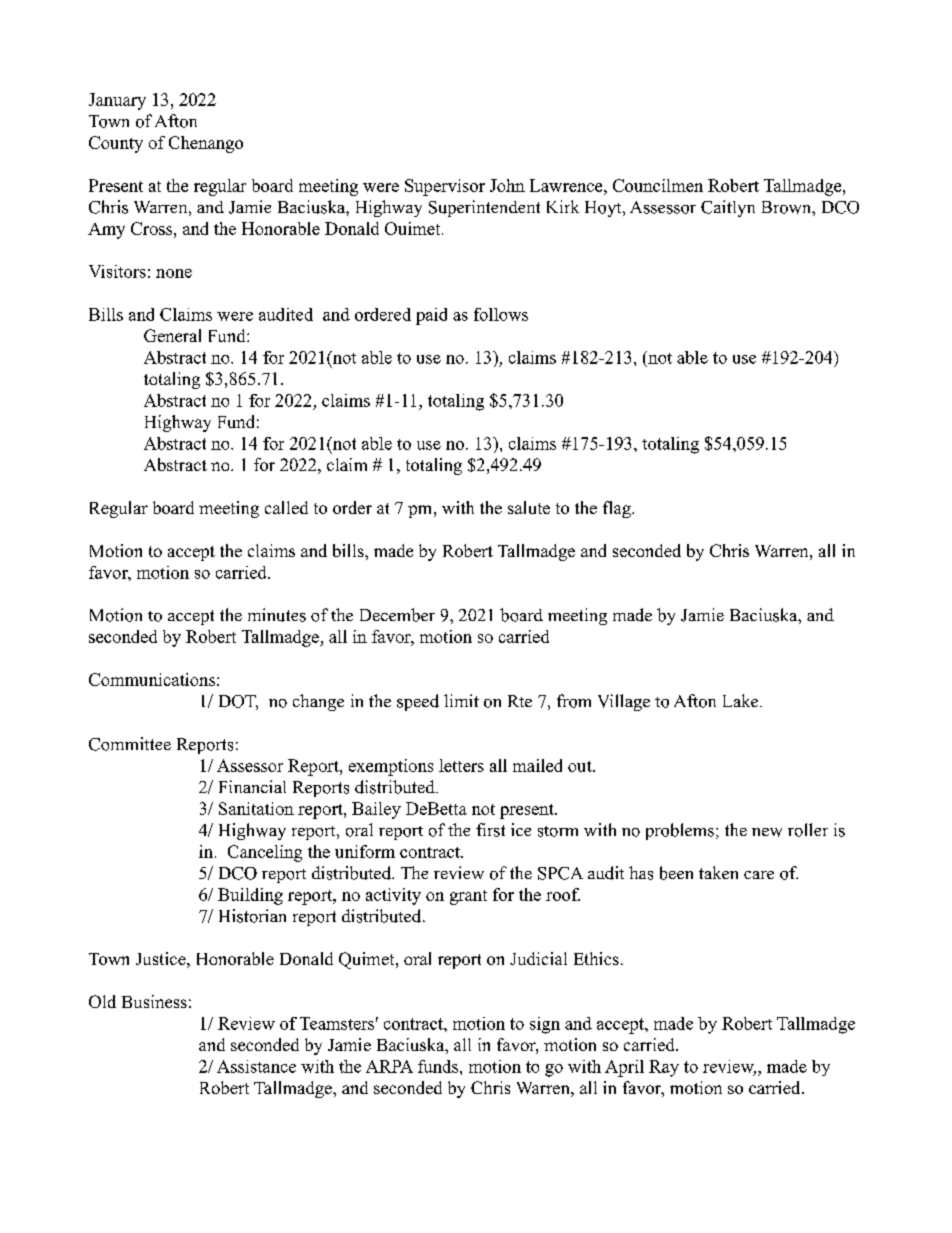 This page has width=952, height=1233. Describe the element at coordinates (431, 316) in the page. I see `paid` at that location.
